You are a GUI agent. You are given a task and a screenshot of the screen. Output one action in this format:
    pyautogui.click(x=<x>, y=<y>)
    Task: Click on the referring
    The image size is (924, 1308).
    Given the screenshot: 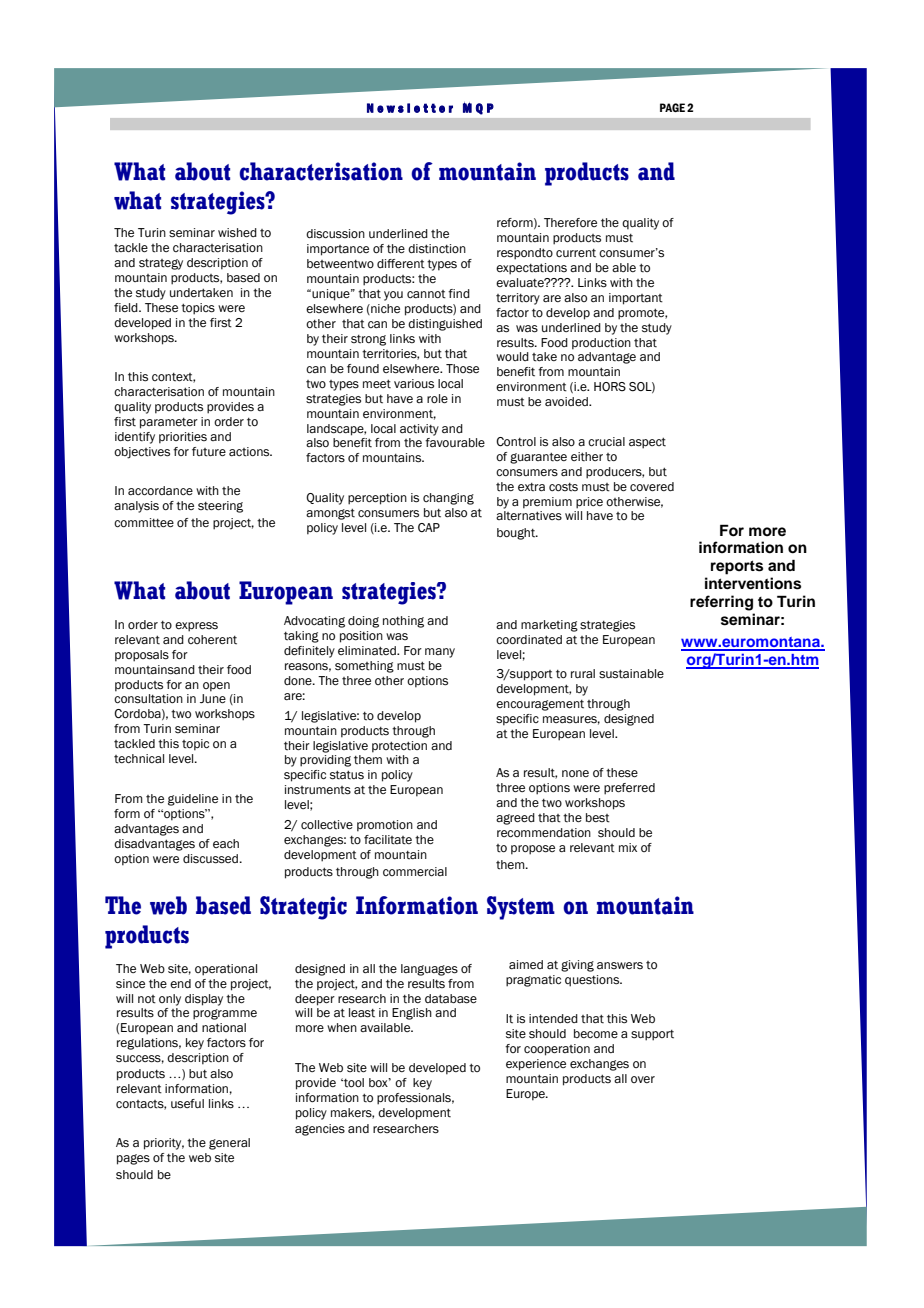 What is the action you would take?
    pyautogui.click(x=721, y=603)
